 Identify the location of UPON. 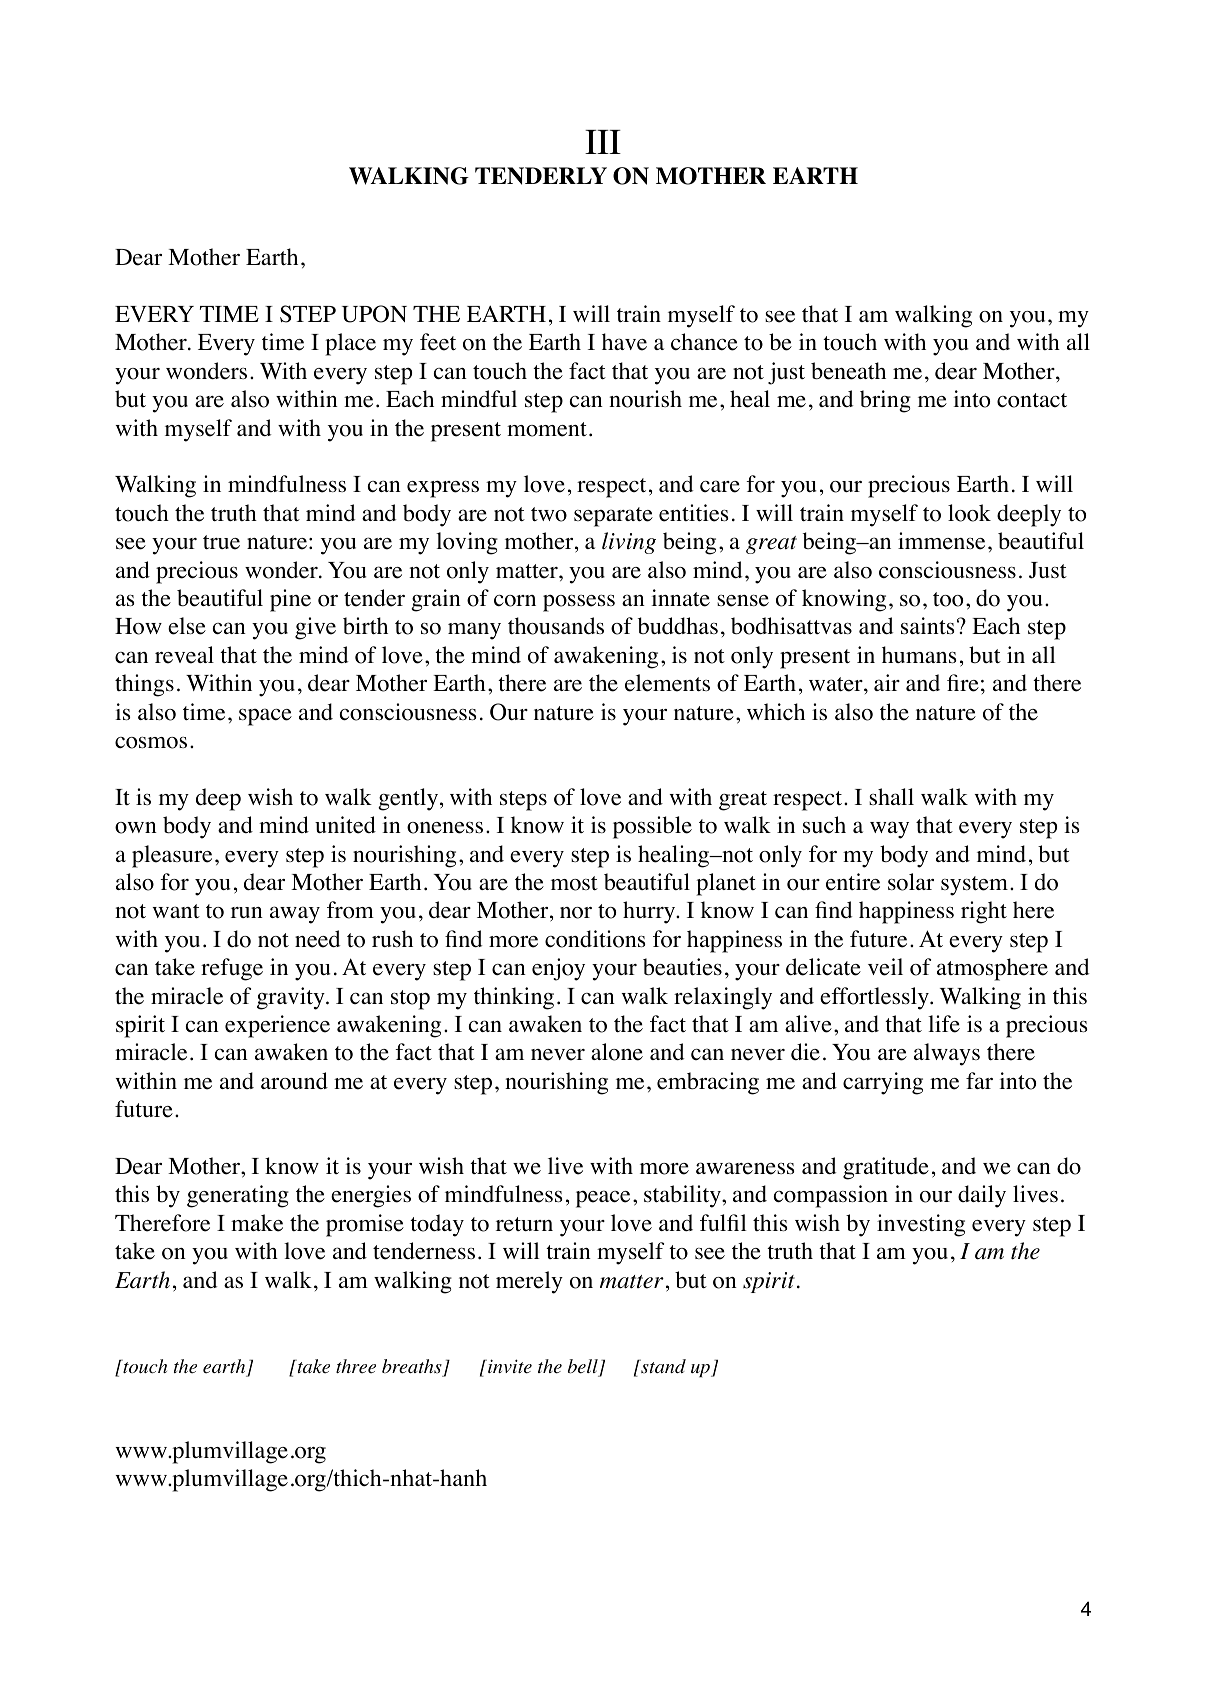
(374, 314).
